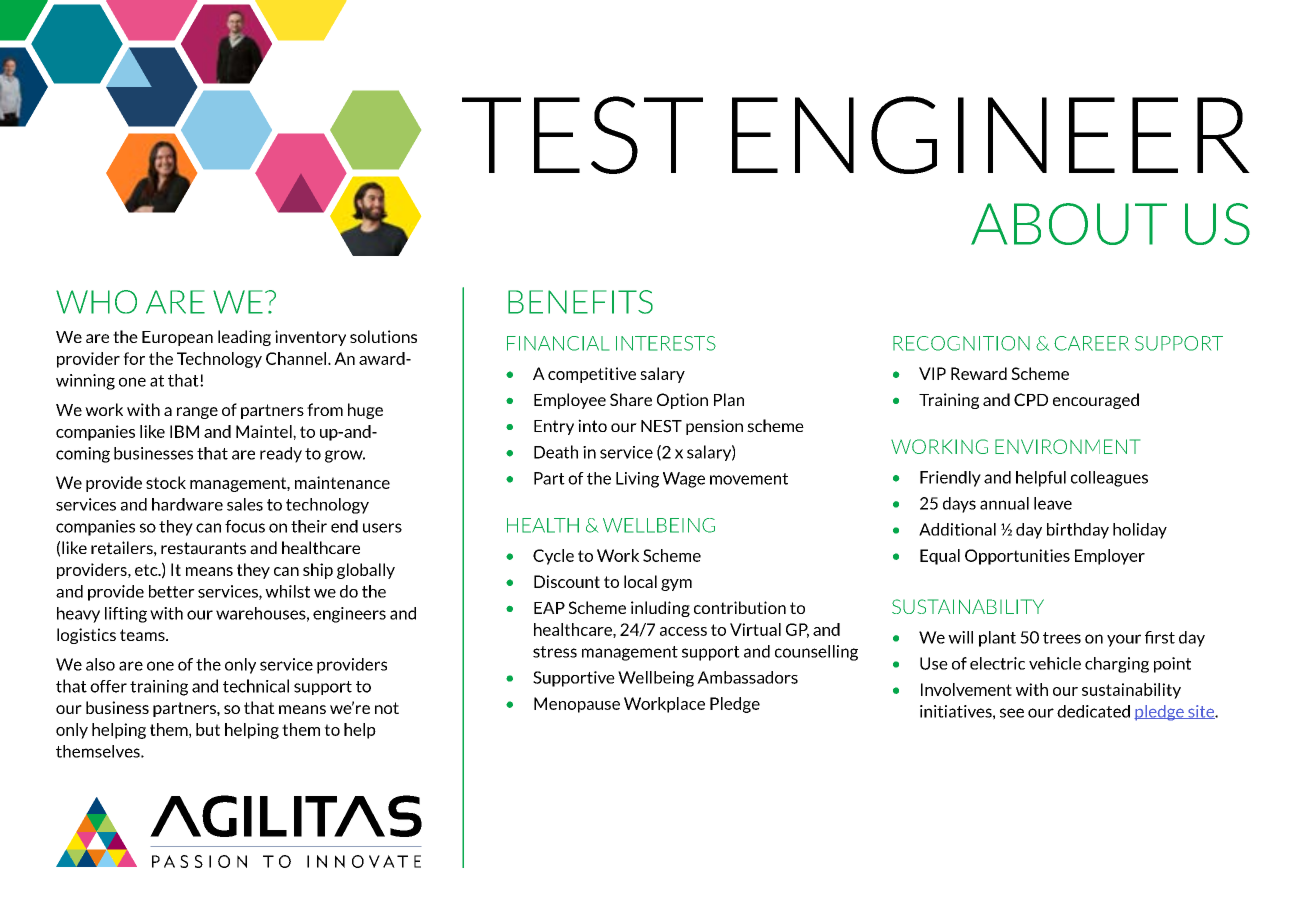  Describe the element at coordinates (666, 343) in the document. I see `INTERESTS` at that location.
